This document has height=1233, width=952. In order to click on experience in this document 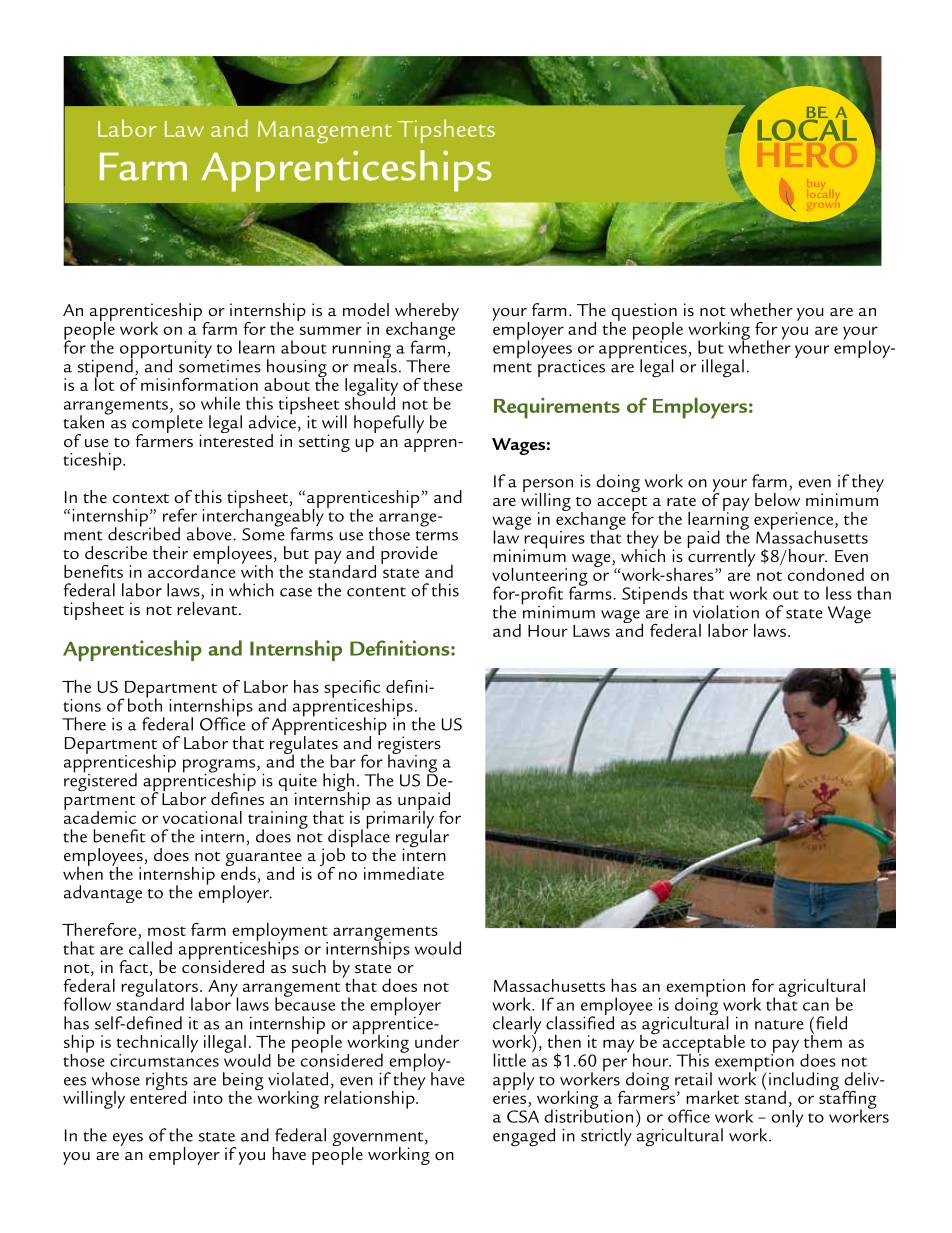, I will do `click(795, 522)`.
